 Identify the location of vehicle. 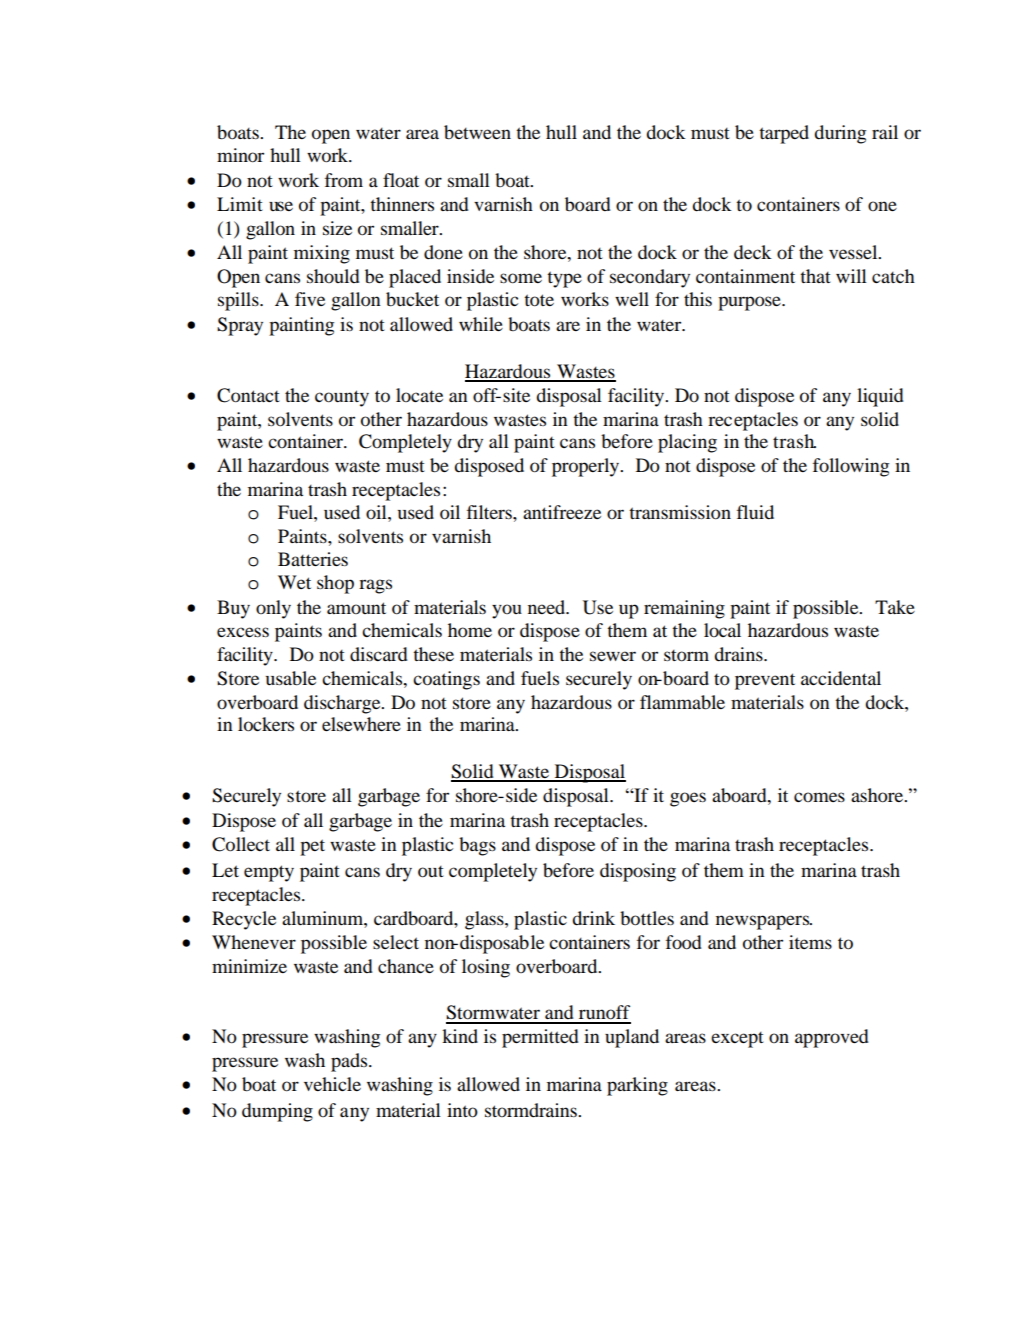
(332, 1084).
